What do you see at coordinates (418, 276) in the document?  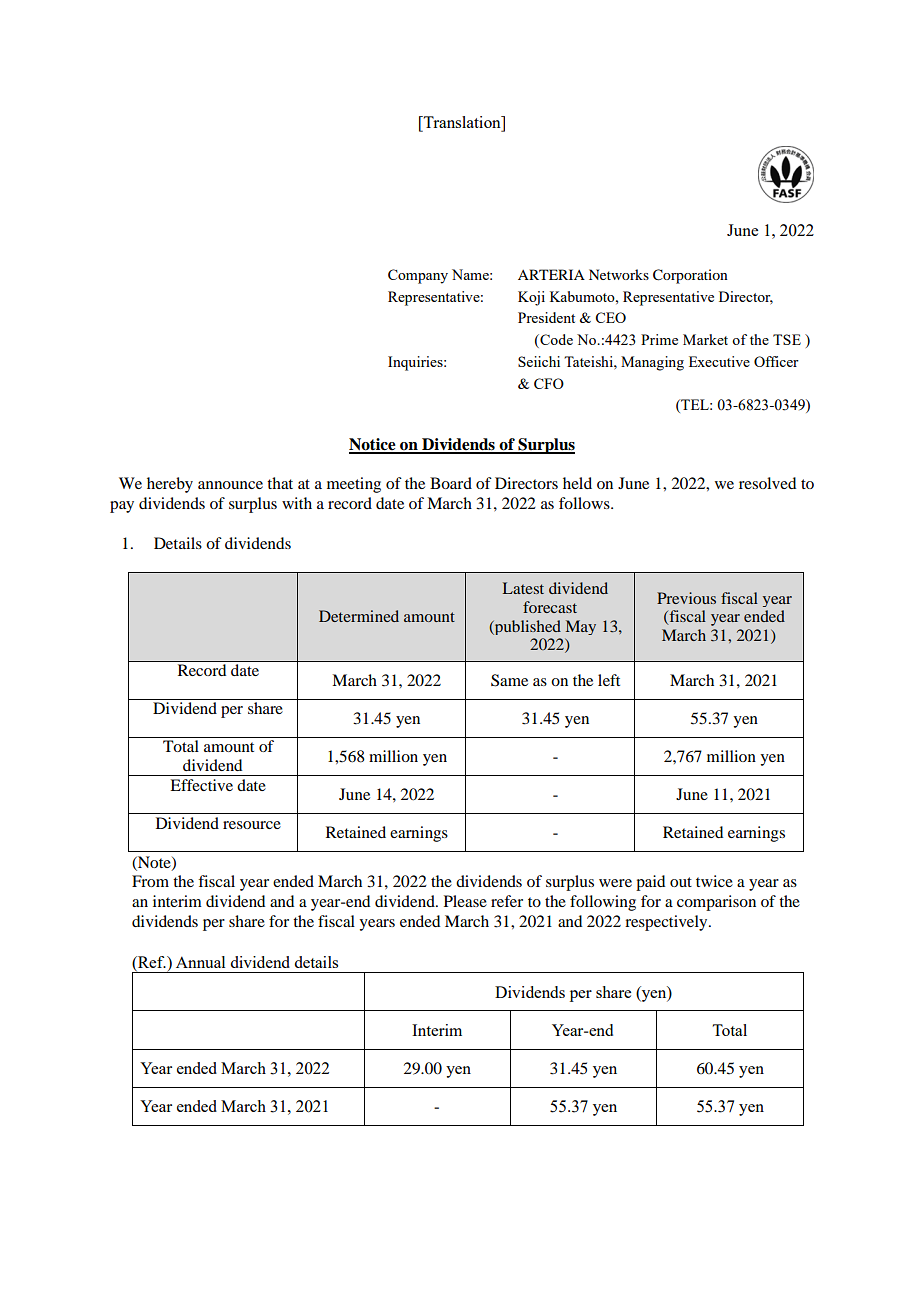 I see `Company` at bounding box center [418, 276].
